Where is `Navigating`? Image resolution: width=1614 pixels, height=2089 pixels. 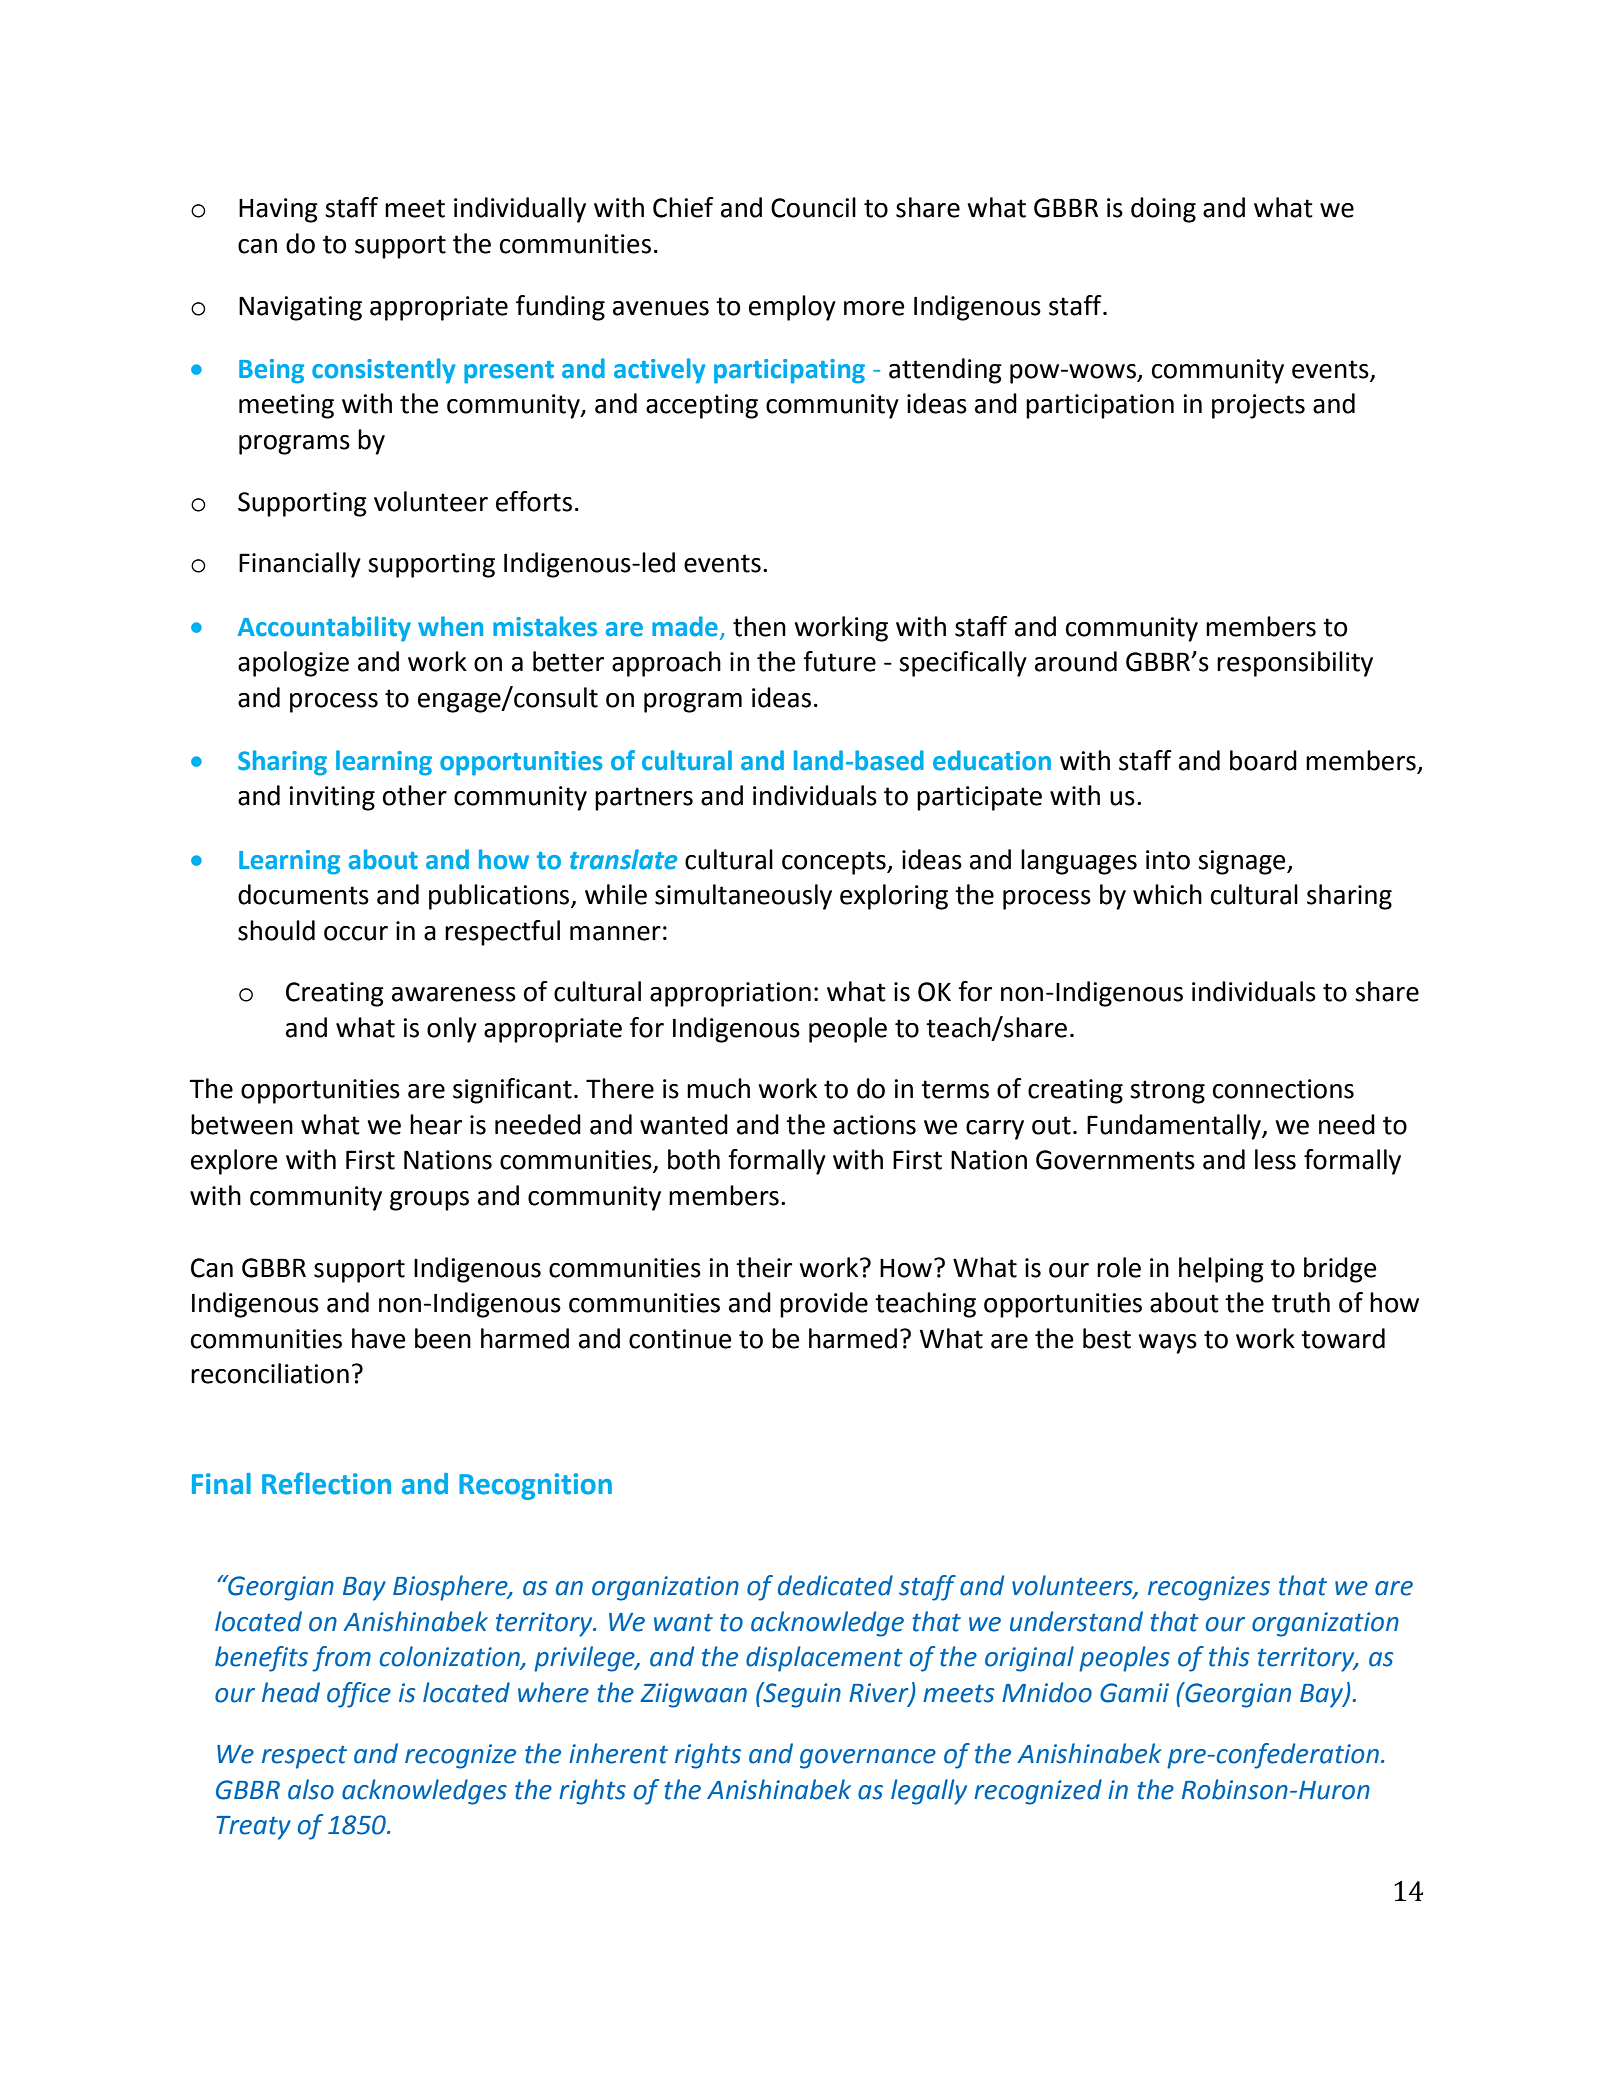
Navigating is located at coordinates (300, 308).
